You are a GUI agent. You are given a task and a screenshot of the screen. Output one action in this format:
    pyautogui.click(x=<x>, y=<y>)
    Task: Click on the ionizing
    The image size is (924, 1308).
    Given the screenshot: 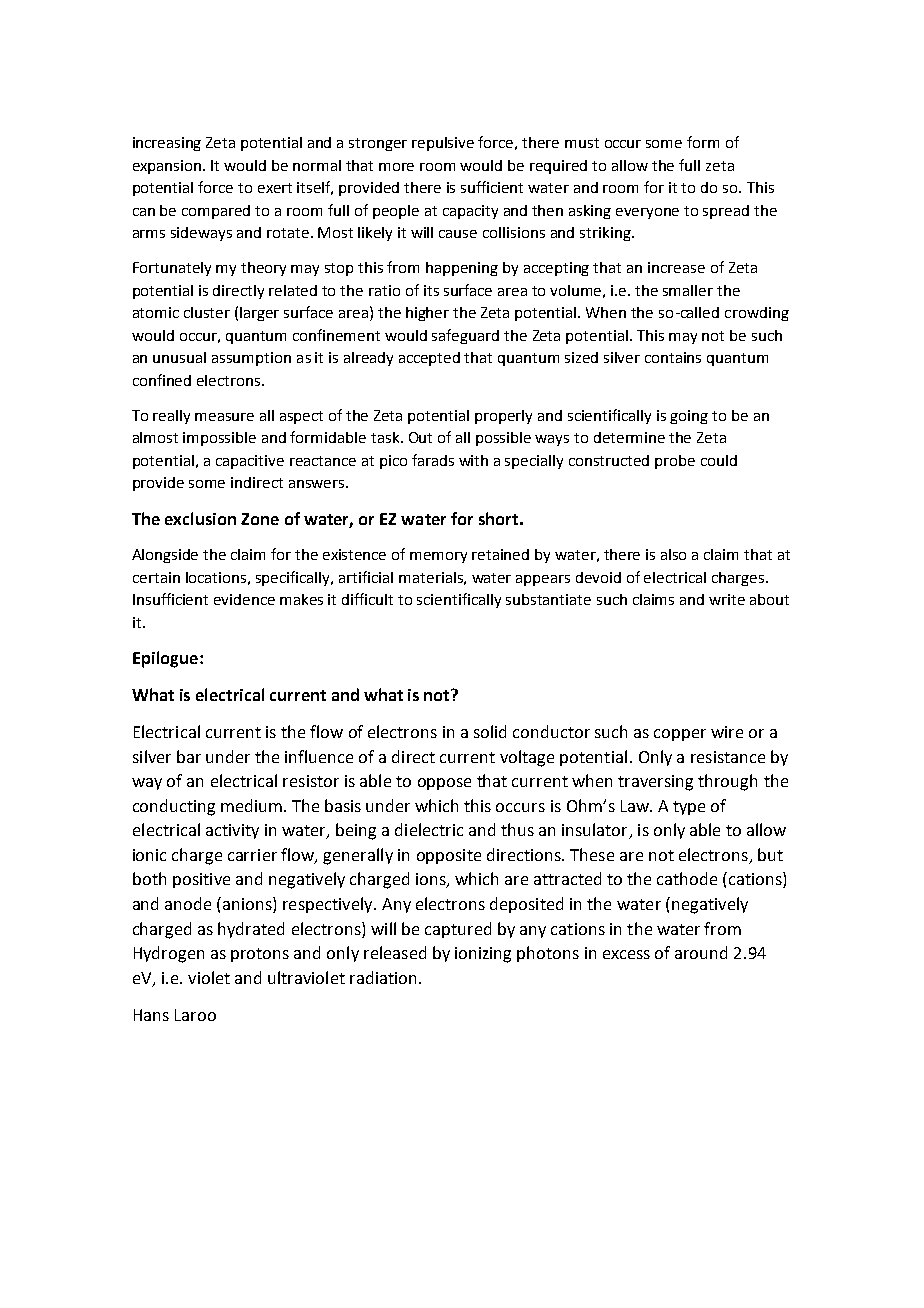 What is the action you would take?
    pyautogui.click(x=483, y=955)
